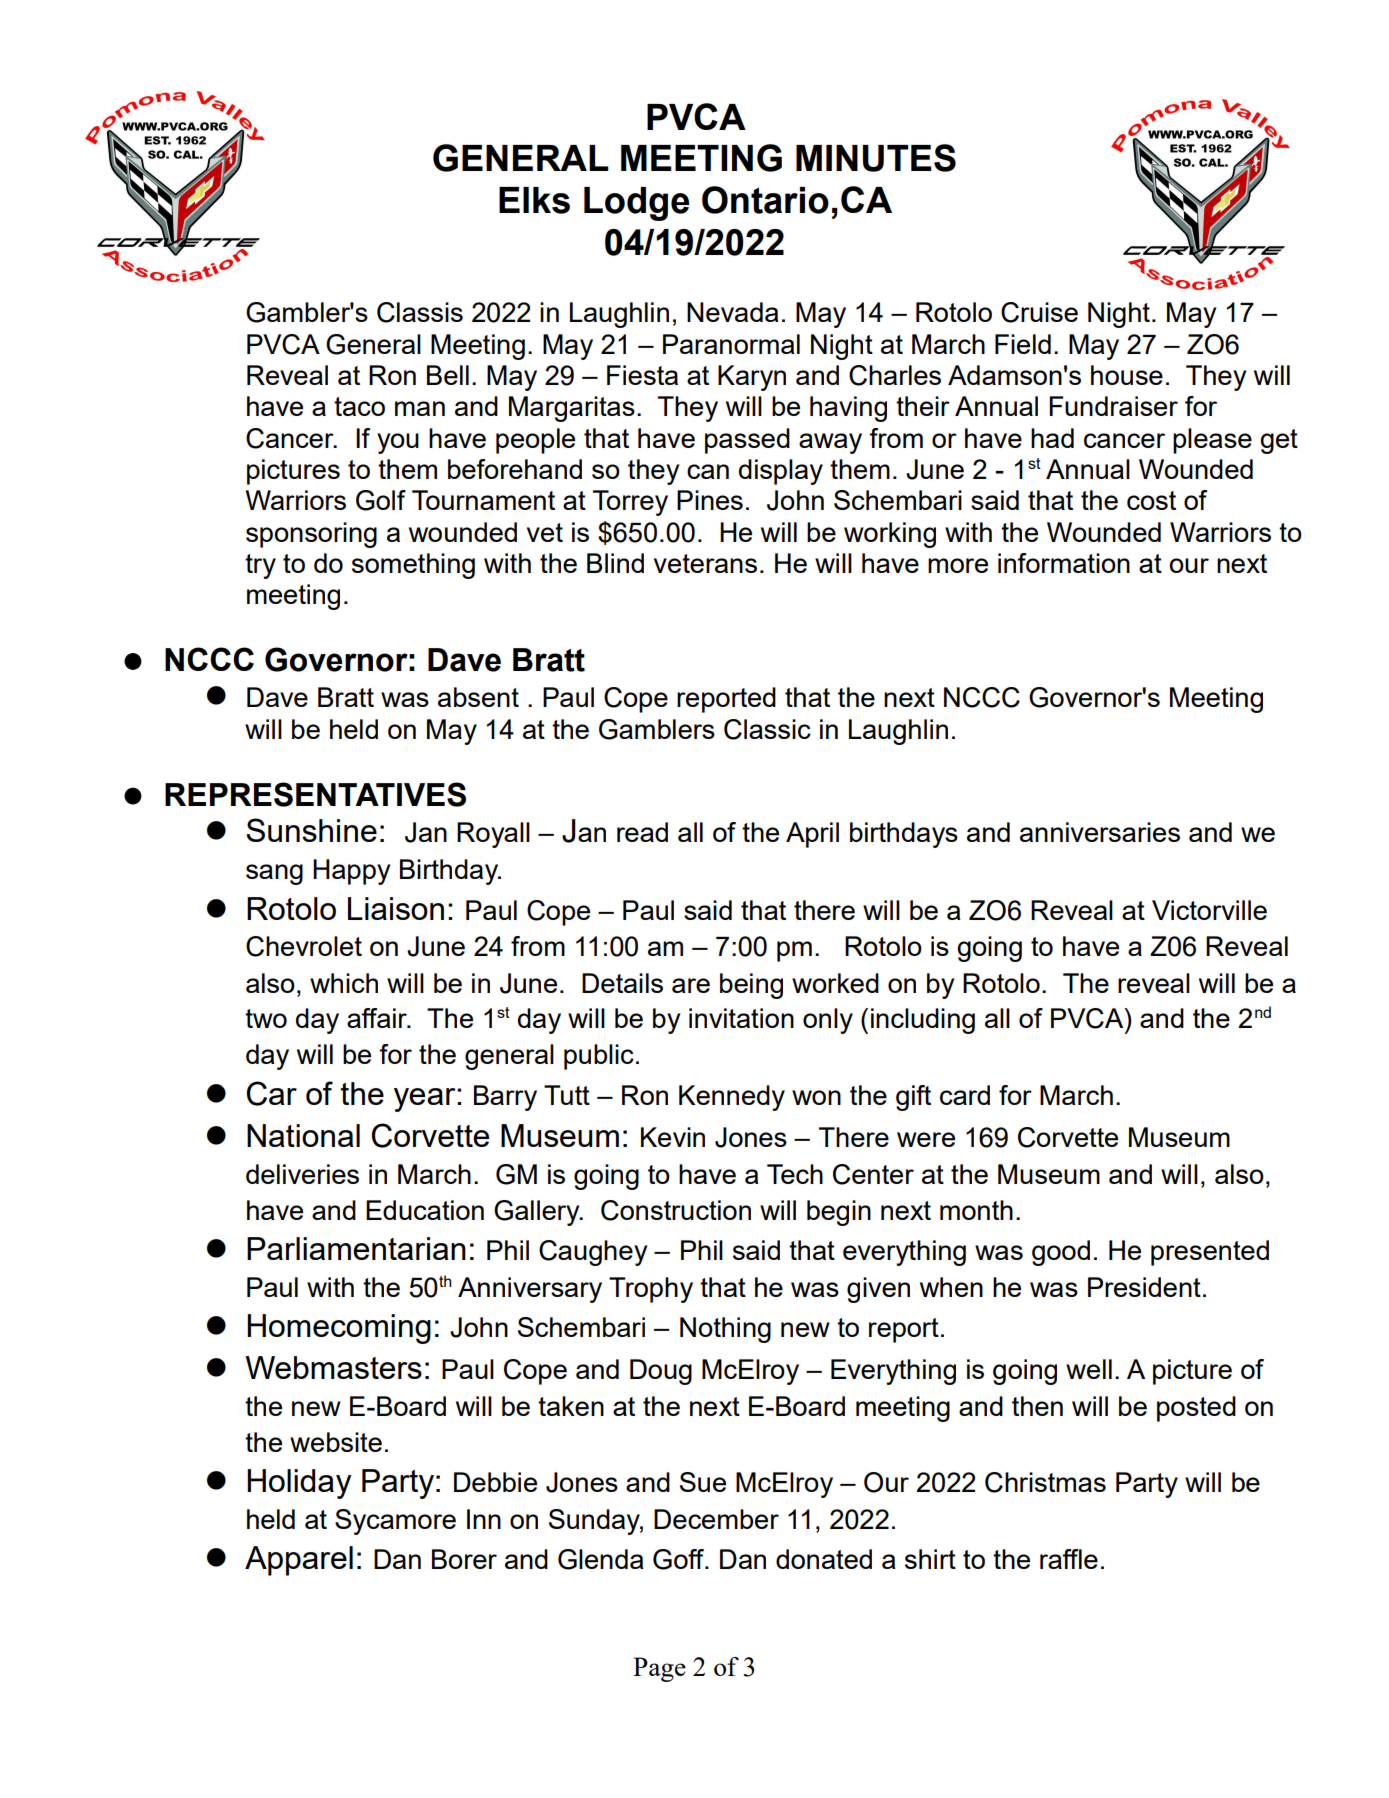  I want to click on Tech, so click(795, 1174).
